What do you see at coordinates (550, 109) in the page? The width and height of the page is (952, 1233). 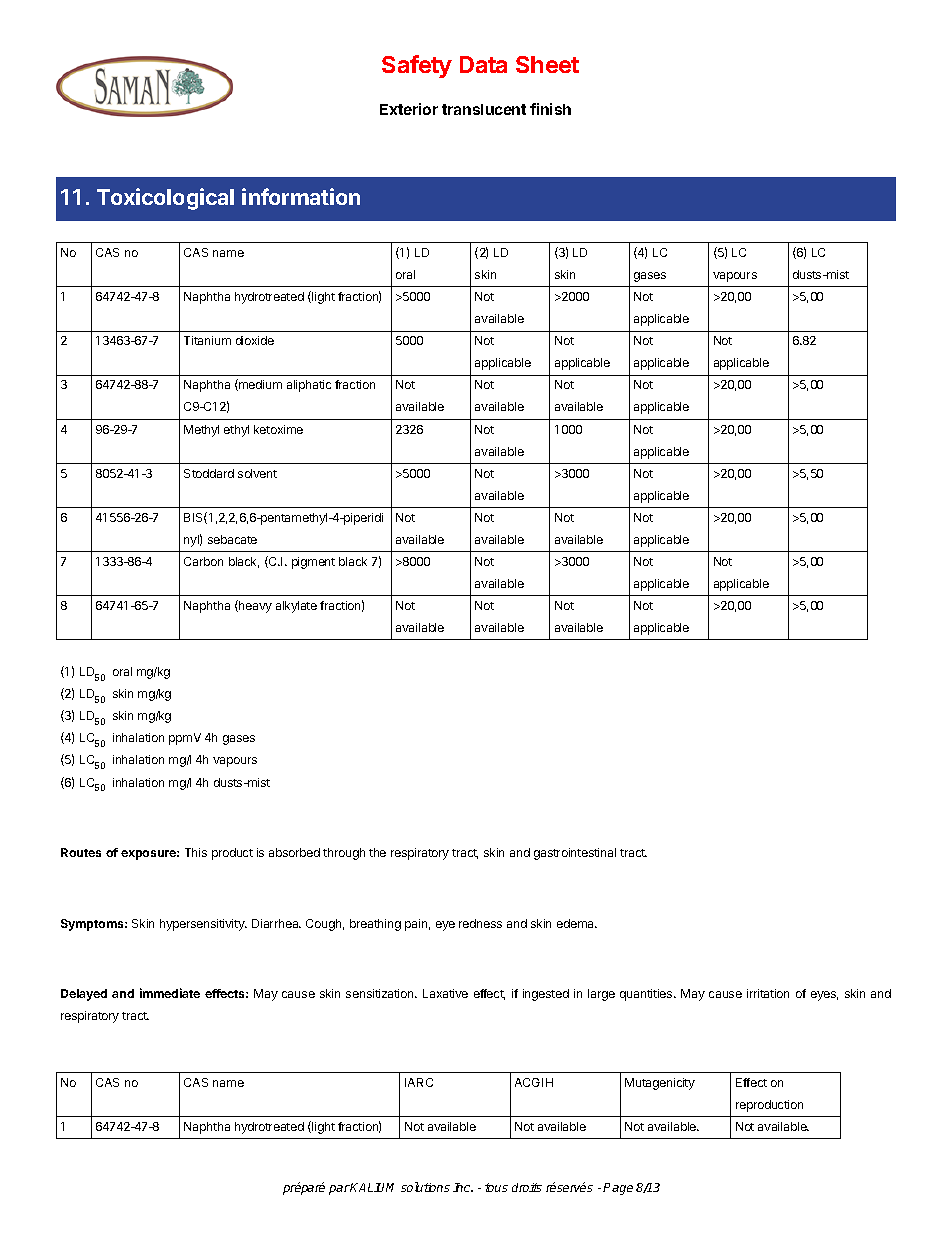 I see `finish` at bounding box center [550, 109].
